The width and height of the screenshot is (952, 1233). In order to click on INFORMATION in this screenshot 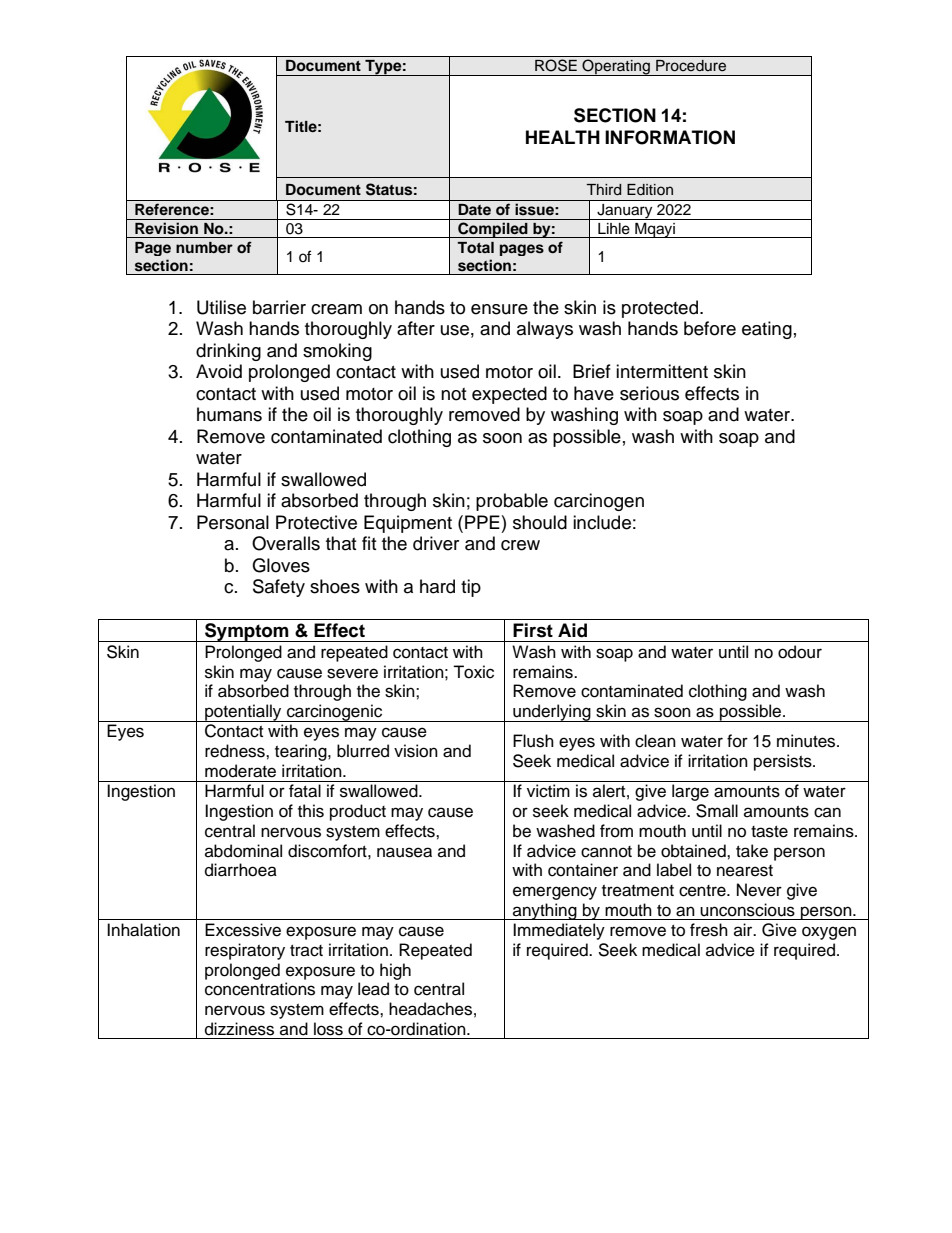, I will do `click(670, 137)`.
